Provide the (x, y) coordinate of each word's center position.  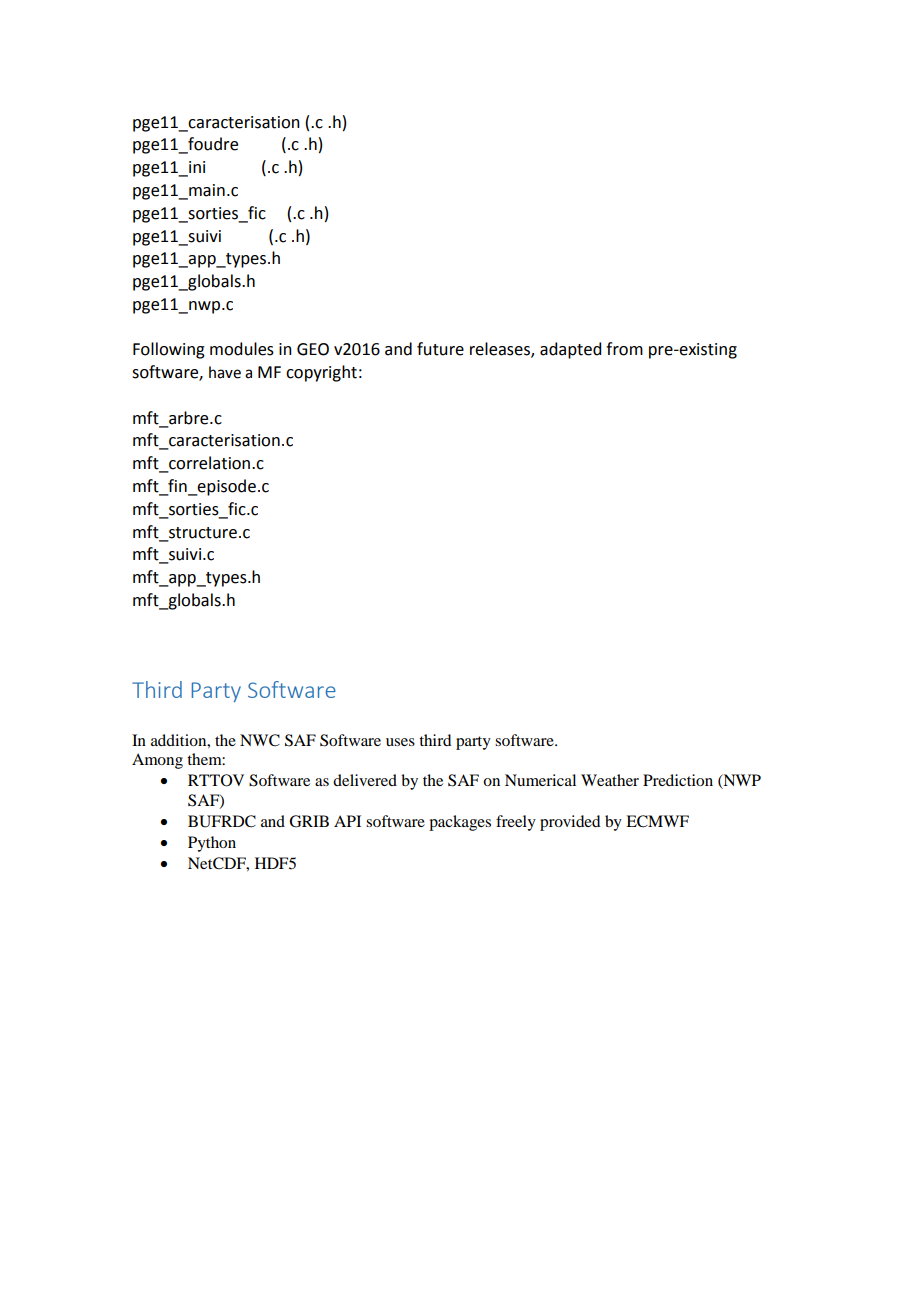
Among (157, 761)
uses (400, 742)
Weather (610, 780)
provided (570, 823)
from (624, 349)
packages (460, 823)
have (225, 372)
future (440, 349)
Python (212, 844)
